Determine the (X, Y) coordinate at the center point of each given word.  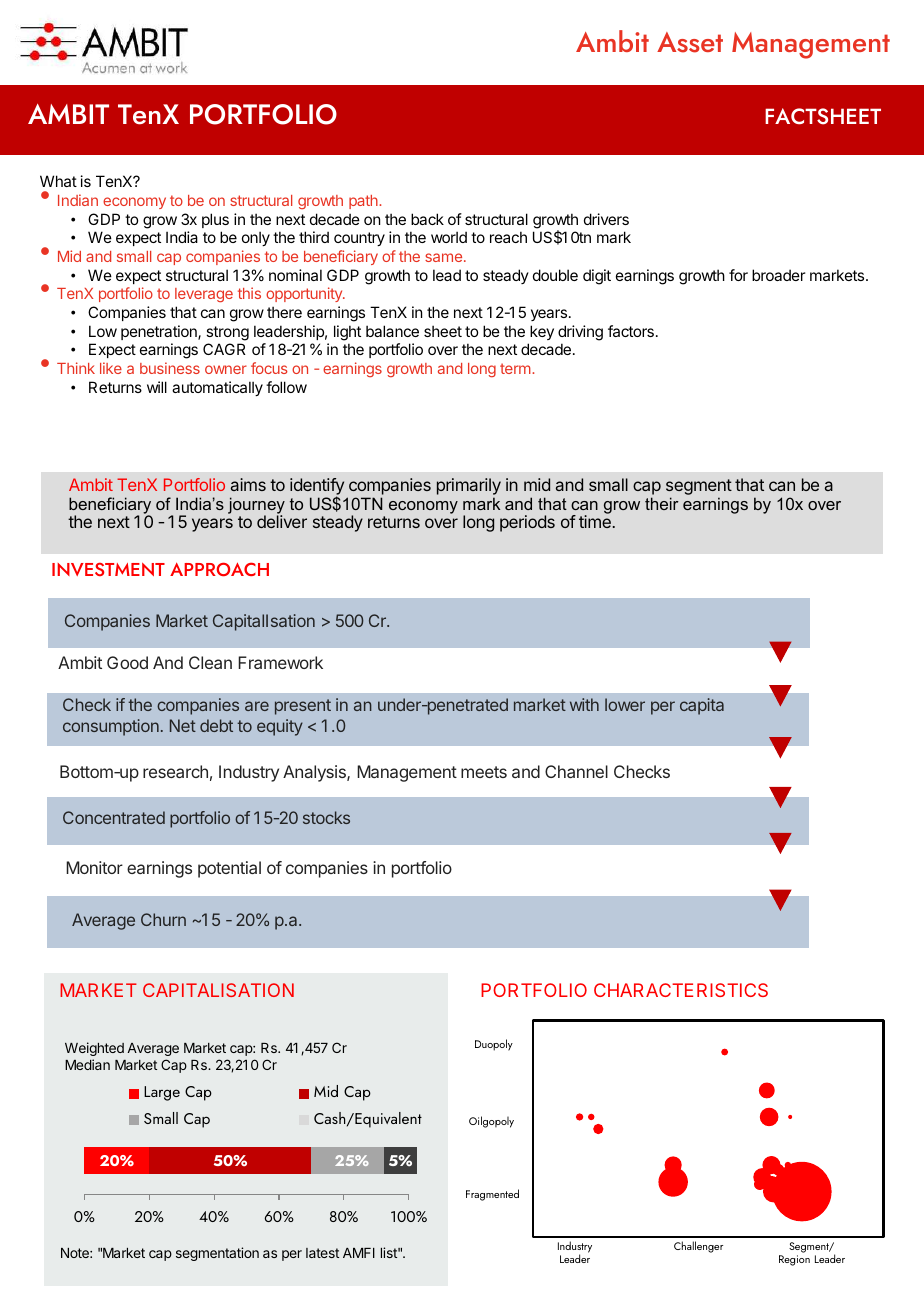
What (58, 181)
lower (625, 704)
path (364, 202)
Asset (690, 42)
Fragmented (492, 1195)
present (303, 707)
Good (127, 662)
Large (162, 1093)
